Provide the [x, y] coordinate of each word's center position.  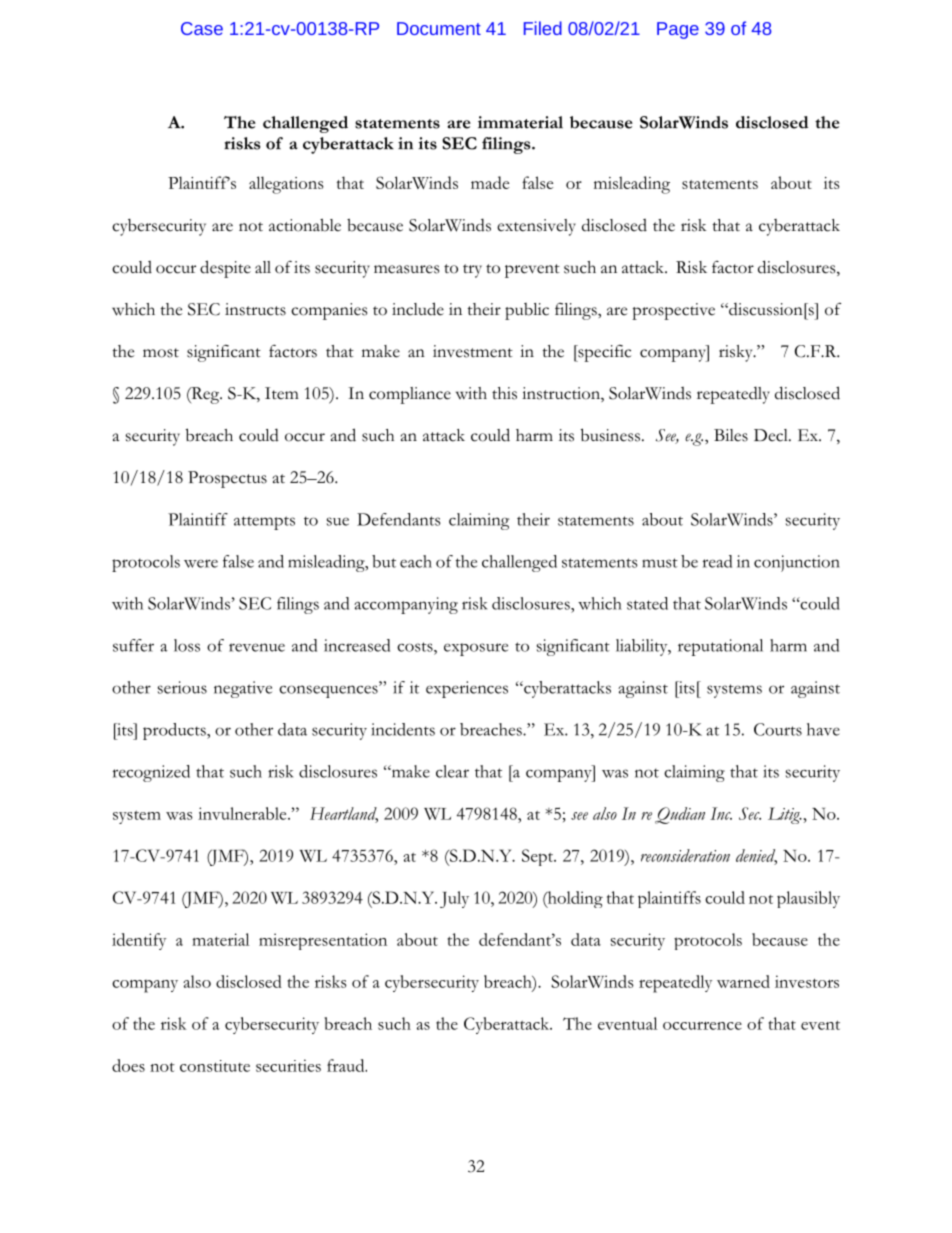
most [161, 353]
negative [243, 689]
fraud [347, 1065]
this [504, 393]
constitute [215, 1066]
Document [439, 28]
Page [678, 30]
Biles [731, 435]
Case [202, 28]
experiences [467, 689]
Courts [778, 729]
